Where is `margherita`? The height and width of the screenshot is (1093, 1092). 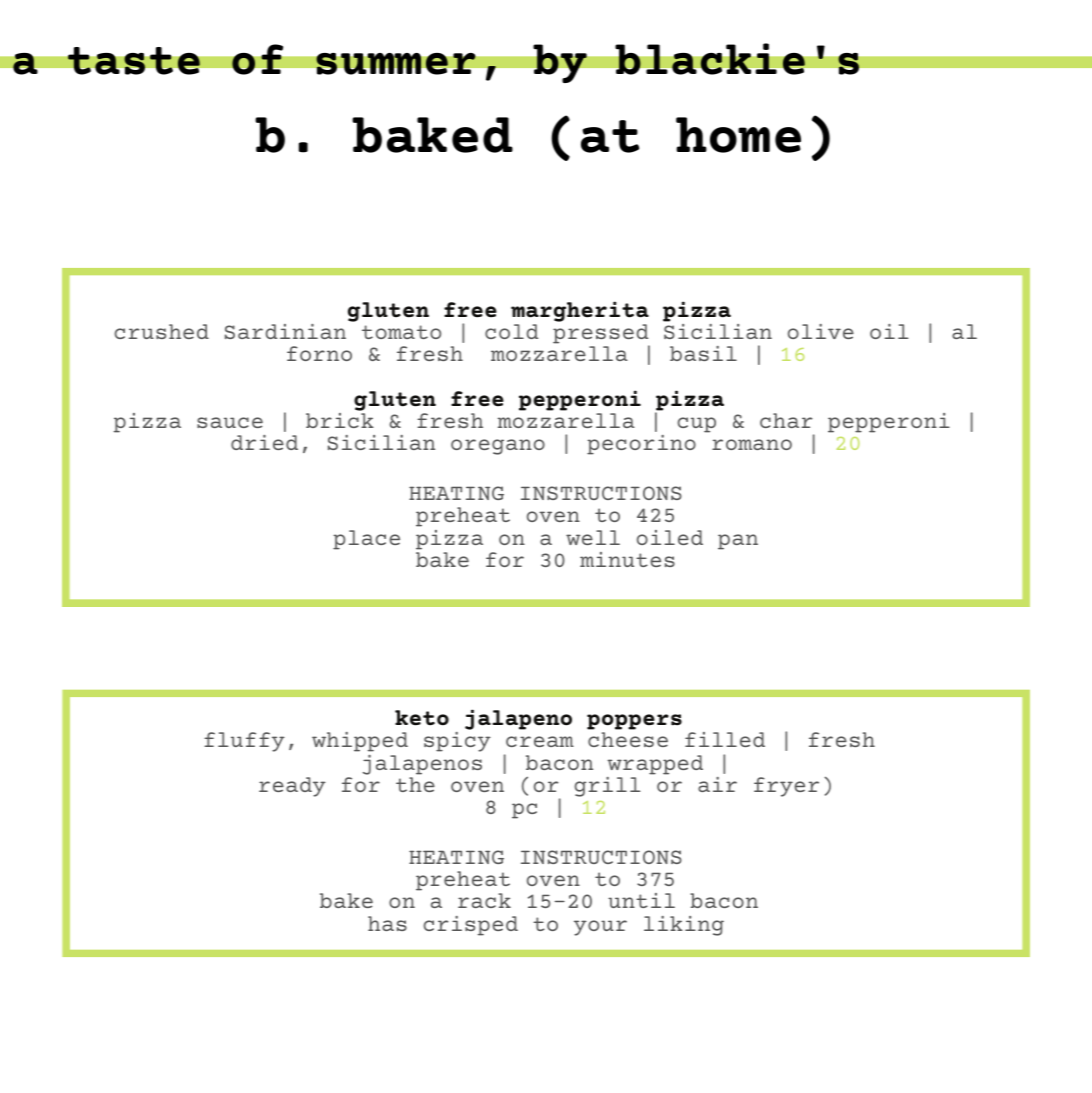 margherita is located at coordinates (580, 311).
